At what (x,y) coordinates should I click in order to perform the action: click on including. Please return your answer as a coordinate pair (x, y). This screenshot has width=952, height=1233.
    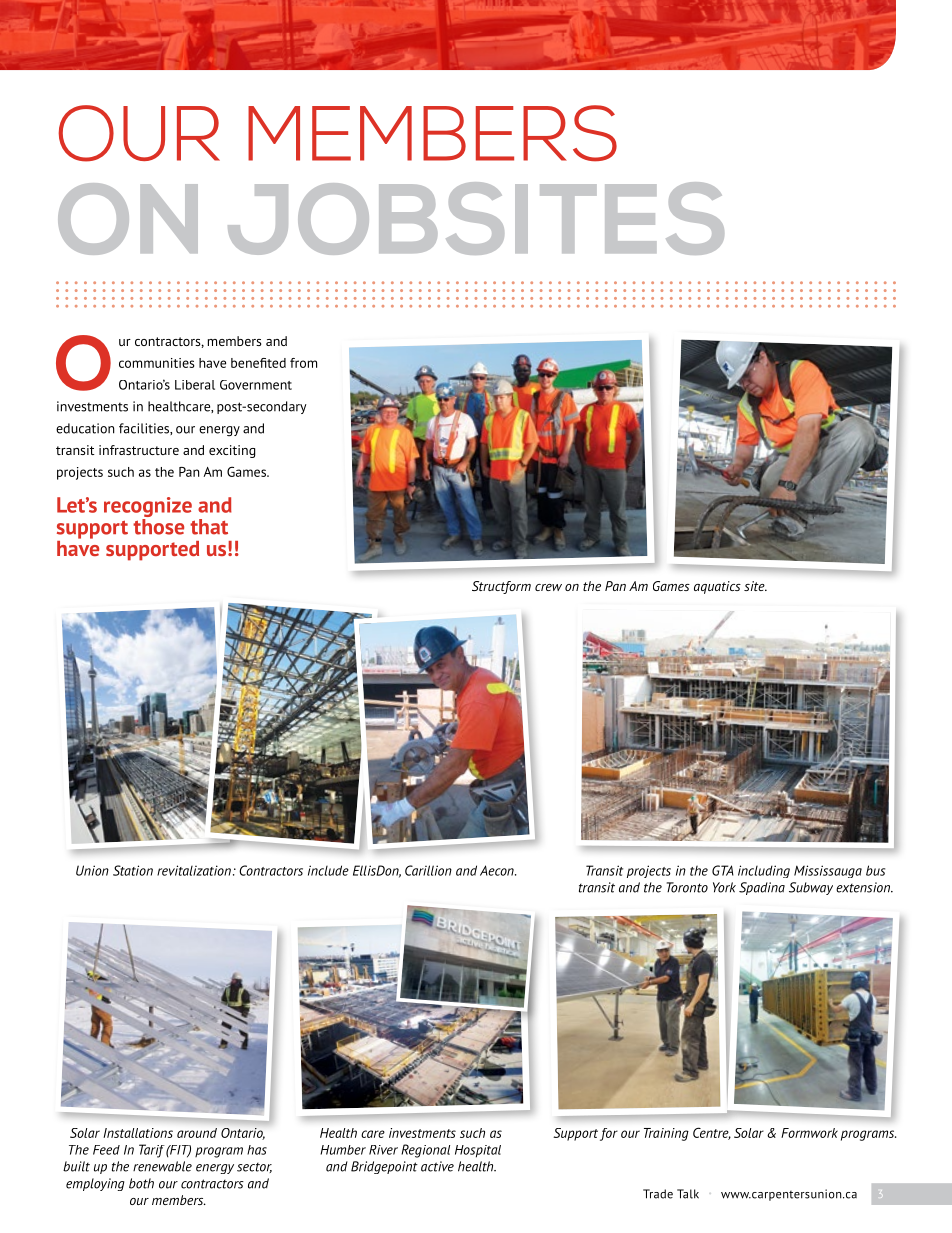
    Looking at the image, I should click on (764, 871).
